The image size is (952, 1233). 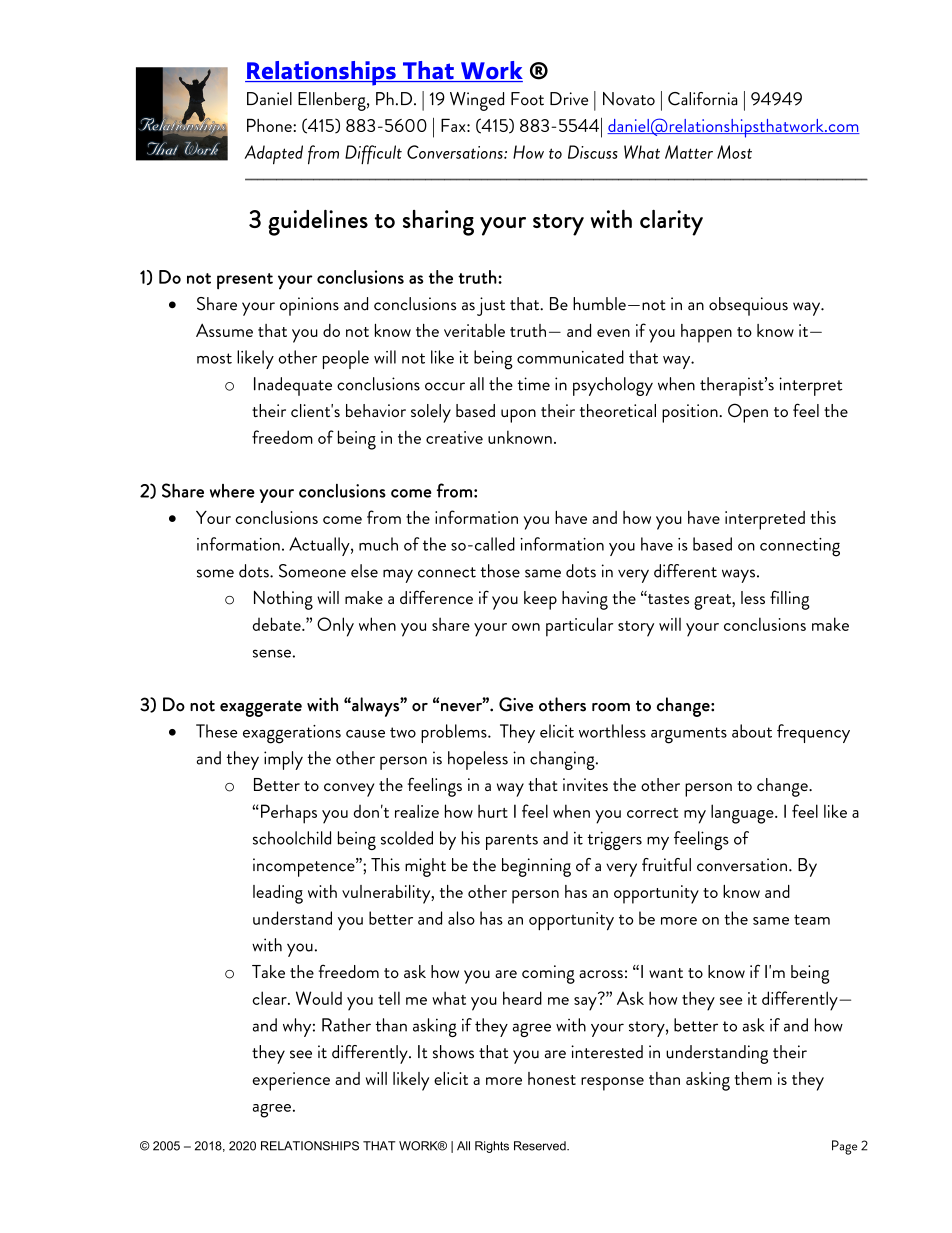 I want to click on Reserved, so click(x=541, y=1146).
